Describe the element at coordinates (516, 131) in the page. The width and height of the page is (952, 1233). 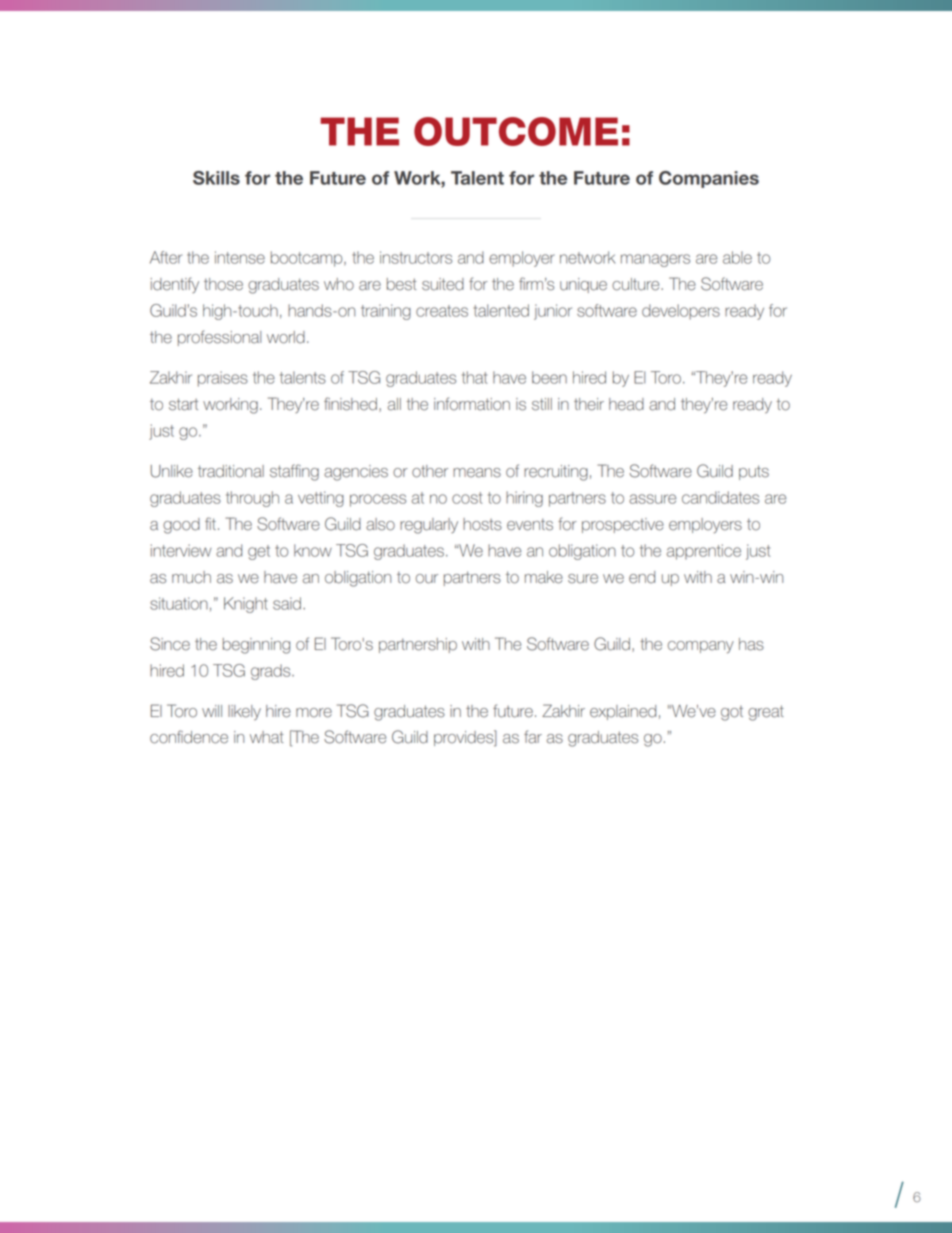
I see `OUTCOME` at that location.
